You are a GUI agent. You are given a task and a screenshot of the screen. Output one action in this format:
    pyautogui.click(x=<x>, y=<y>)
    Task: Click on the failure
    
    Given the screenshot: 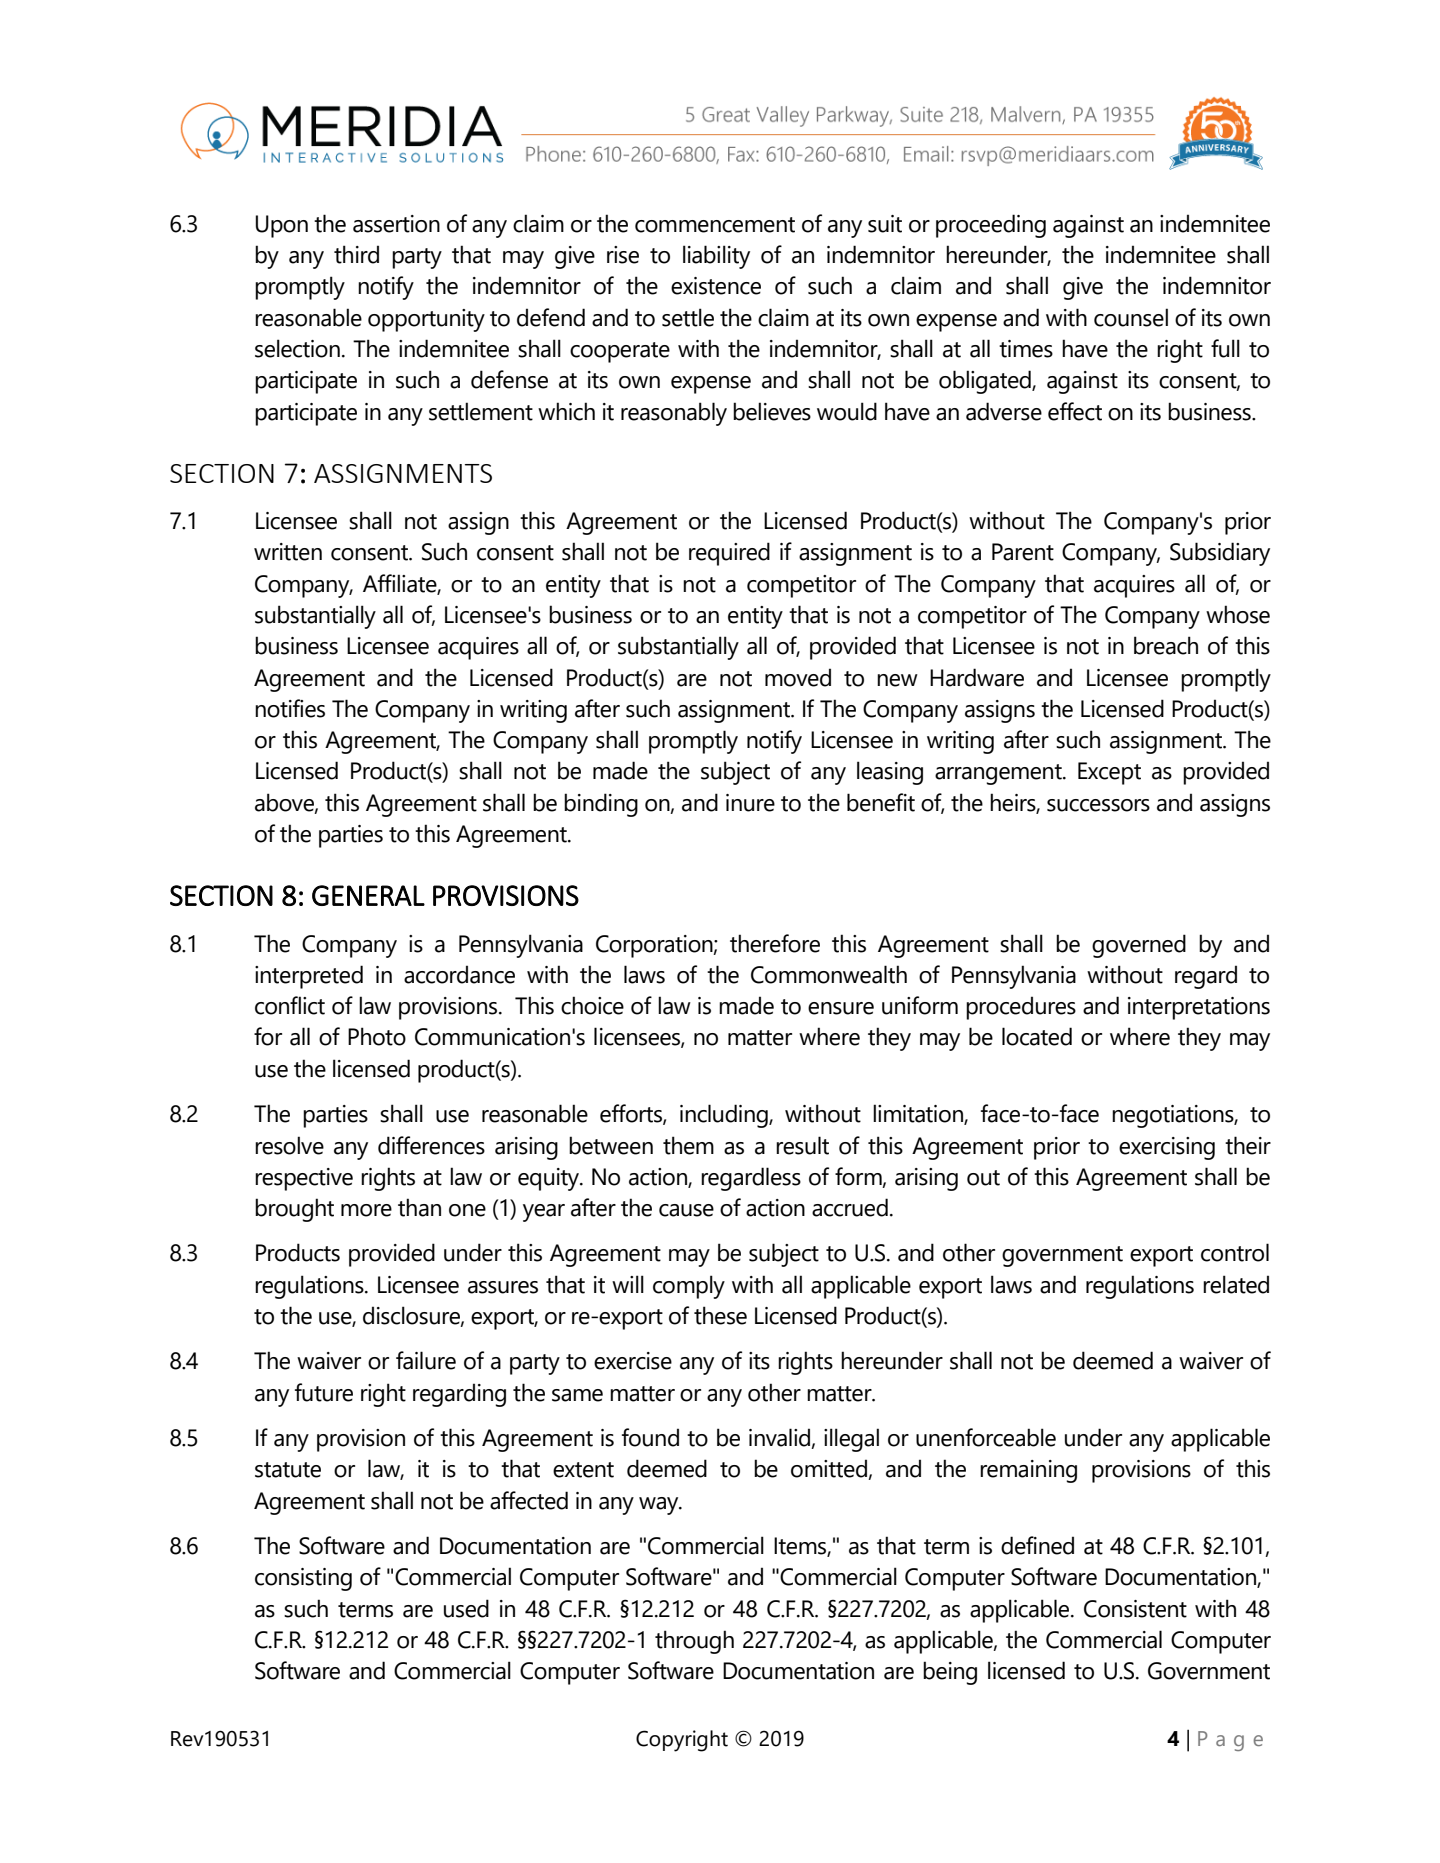 What is the action you would take?
    pyautogui.click(x=426, y=1360)
